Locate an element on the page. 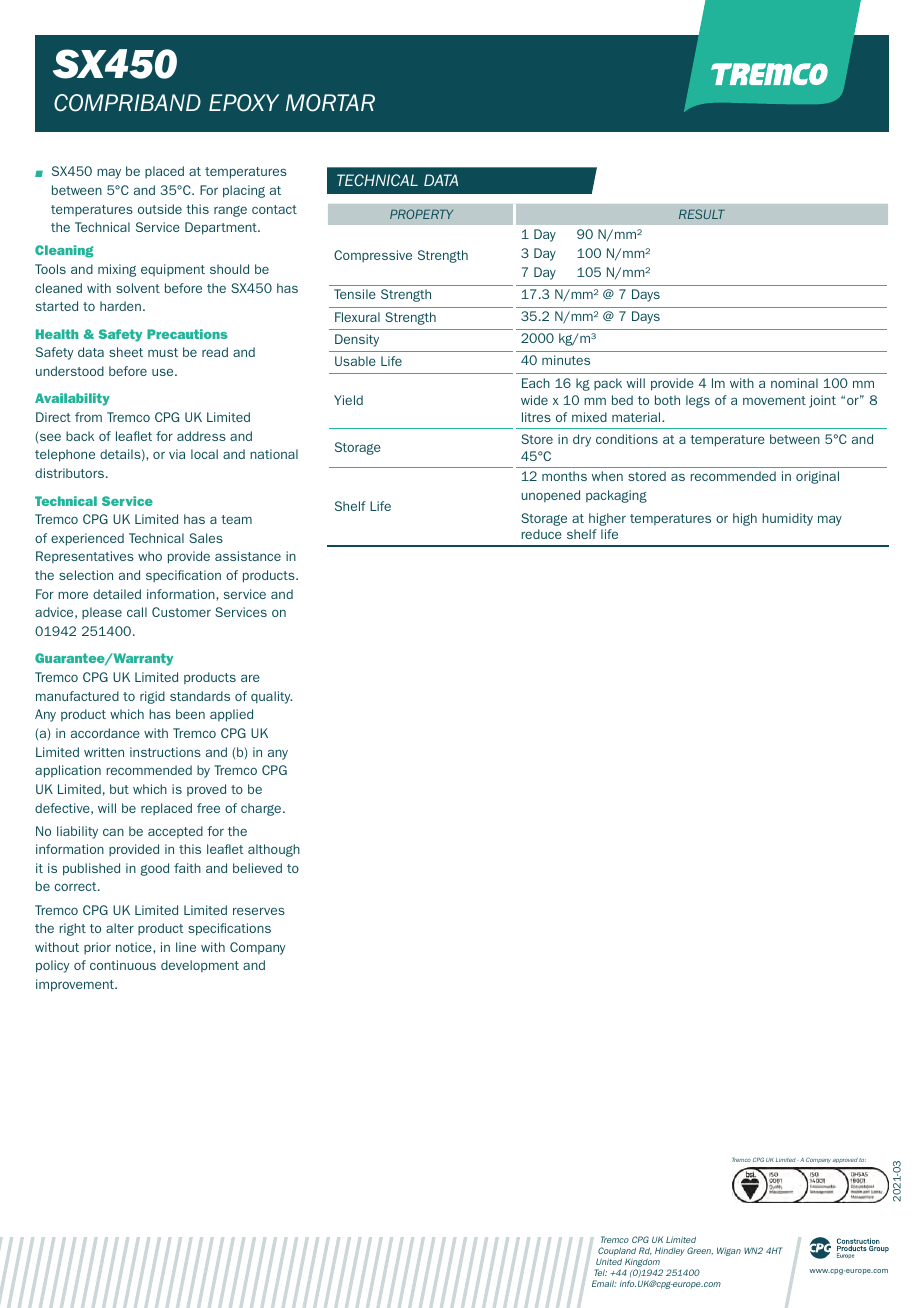 The image size is (924, 1308). reserves is located at coordinates (259, 911).
